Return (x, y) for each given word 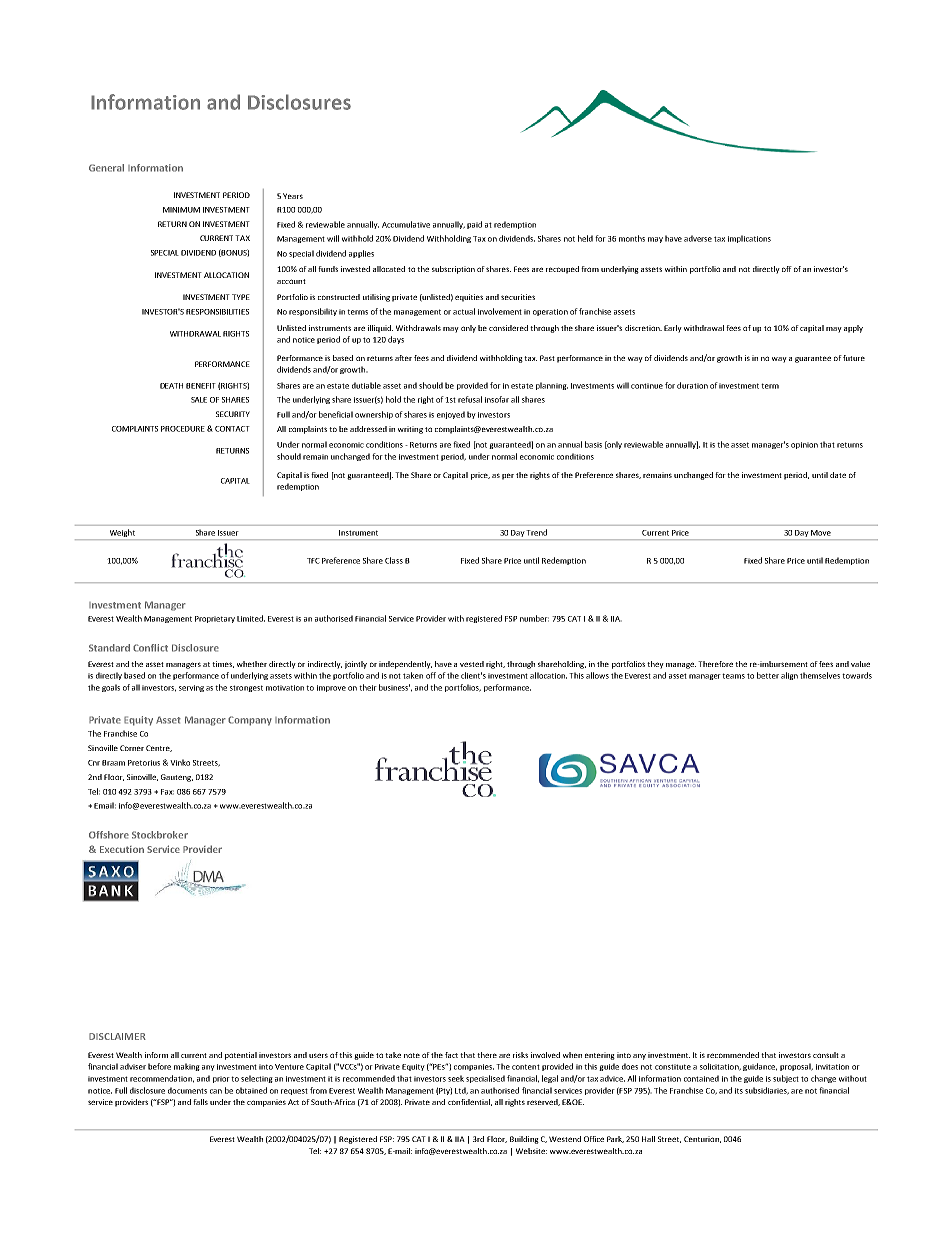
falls (200, 1102)
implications (749, 239)
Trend (537, 532)
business (394, 687)
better (768, 675)
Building (524, 1140)
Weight (122, 533)
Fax (167, 792)
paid (474, 225)
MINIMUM (181, 210)
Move (821, 533)
